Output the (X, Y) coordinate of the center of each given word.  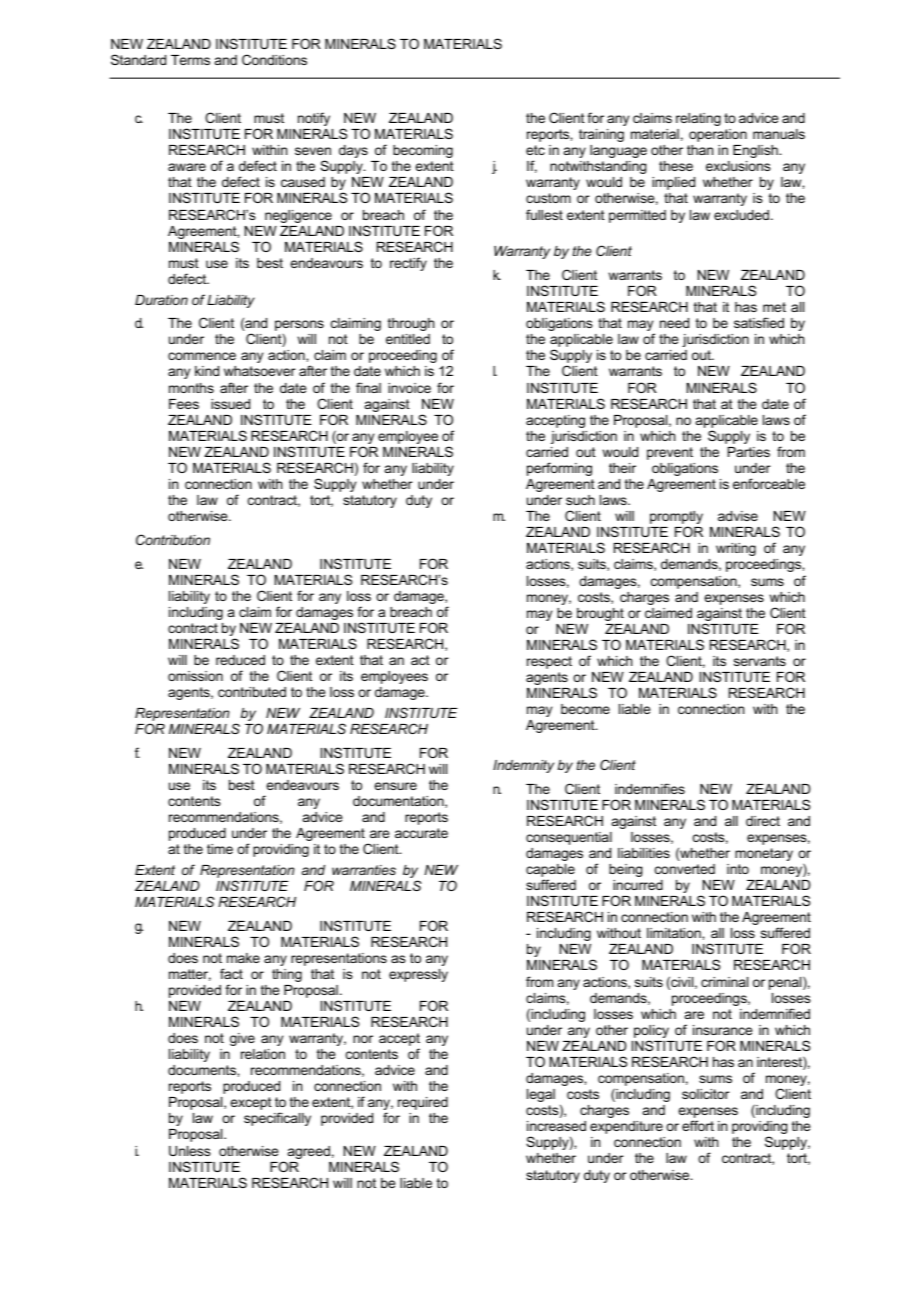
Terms (190, 60)
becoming (423, 151)
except (251, 1103)
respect (549, 662)
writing (736, 549)
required (423, 1103)
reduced (240, 660)
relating (698, 119)
